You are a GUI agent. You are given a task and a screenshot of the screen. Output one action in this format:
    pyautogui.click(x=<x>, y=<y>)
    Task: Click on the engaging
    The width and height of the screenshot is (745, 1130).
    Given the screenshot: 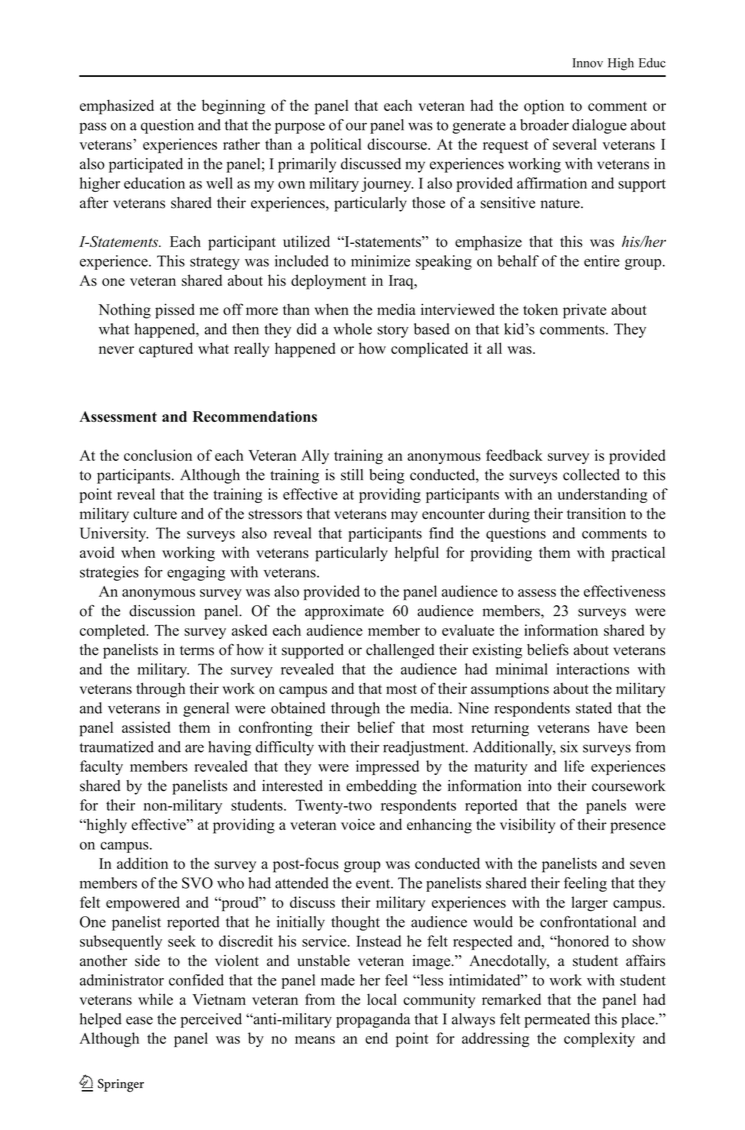 What is the action you would take?
    pyautogui.click(x=196, y=573)
